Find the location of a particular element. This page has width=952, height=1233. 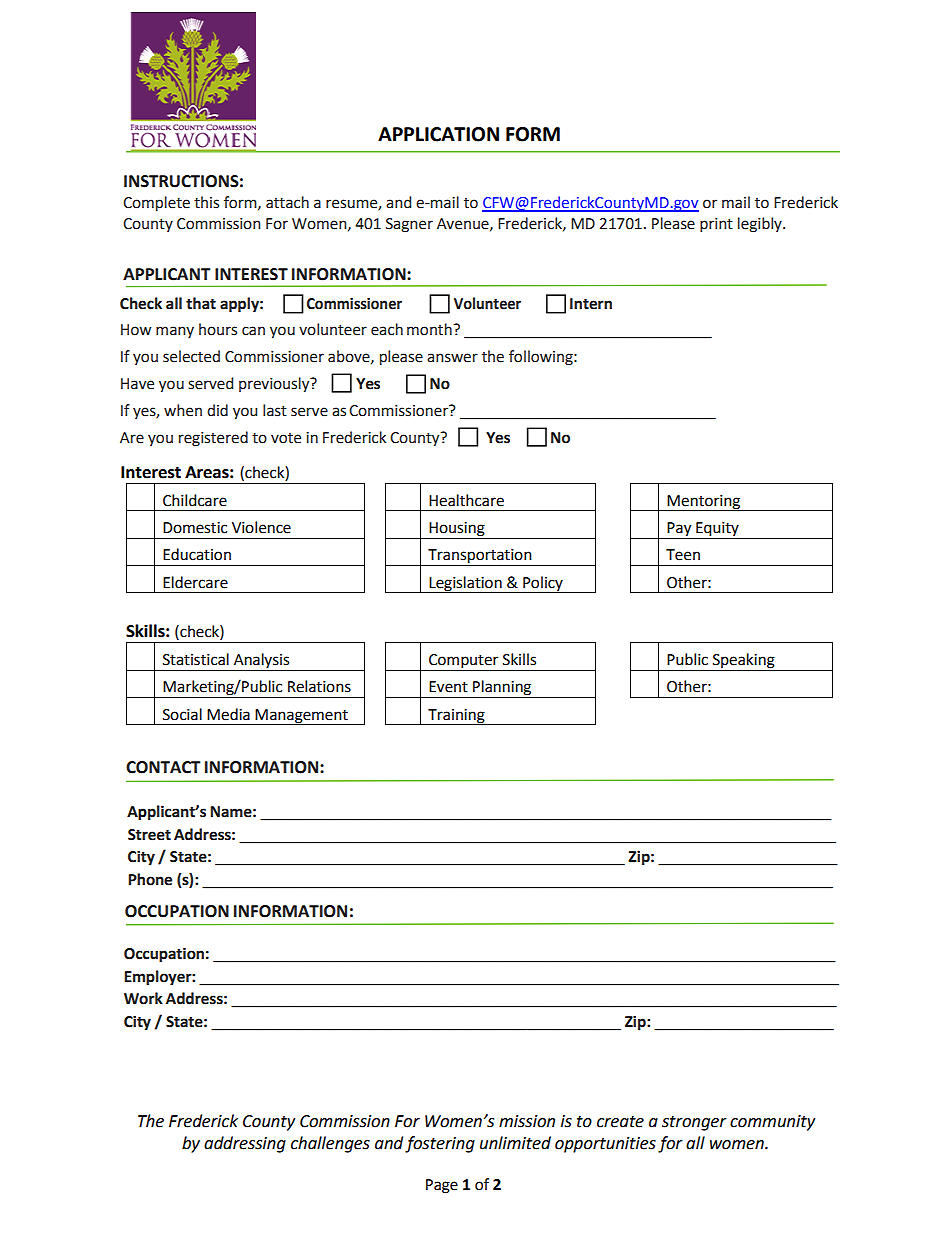

print is located at coordinates (716, 225).
